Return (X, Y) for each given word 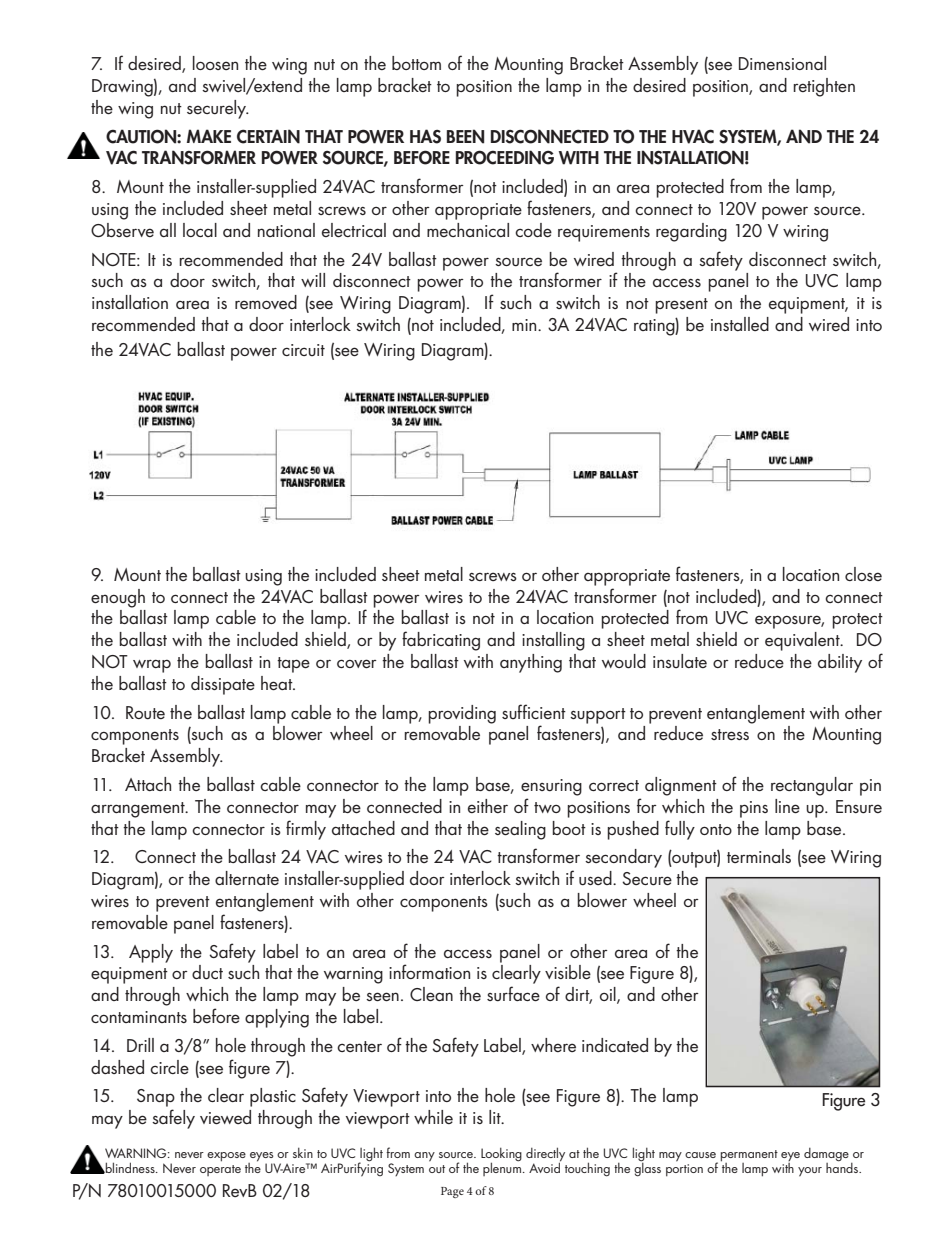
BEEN (465, 136)
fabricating (441, 641)
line (787, 806)
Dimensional (782, 63)
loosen (215, 63)
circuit (303, 350)
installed (740, 324)
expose (226, 1157)
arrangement (139, 810)
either (488, 806)
